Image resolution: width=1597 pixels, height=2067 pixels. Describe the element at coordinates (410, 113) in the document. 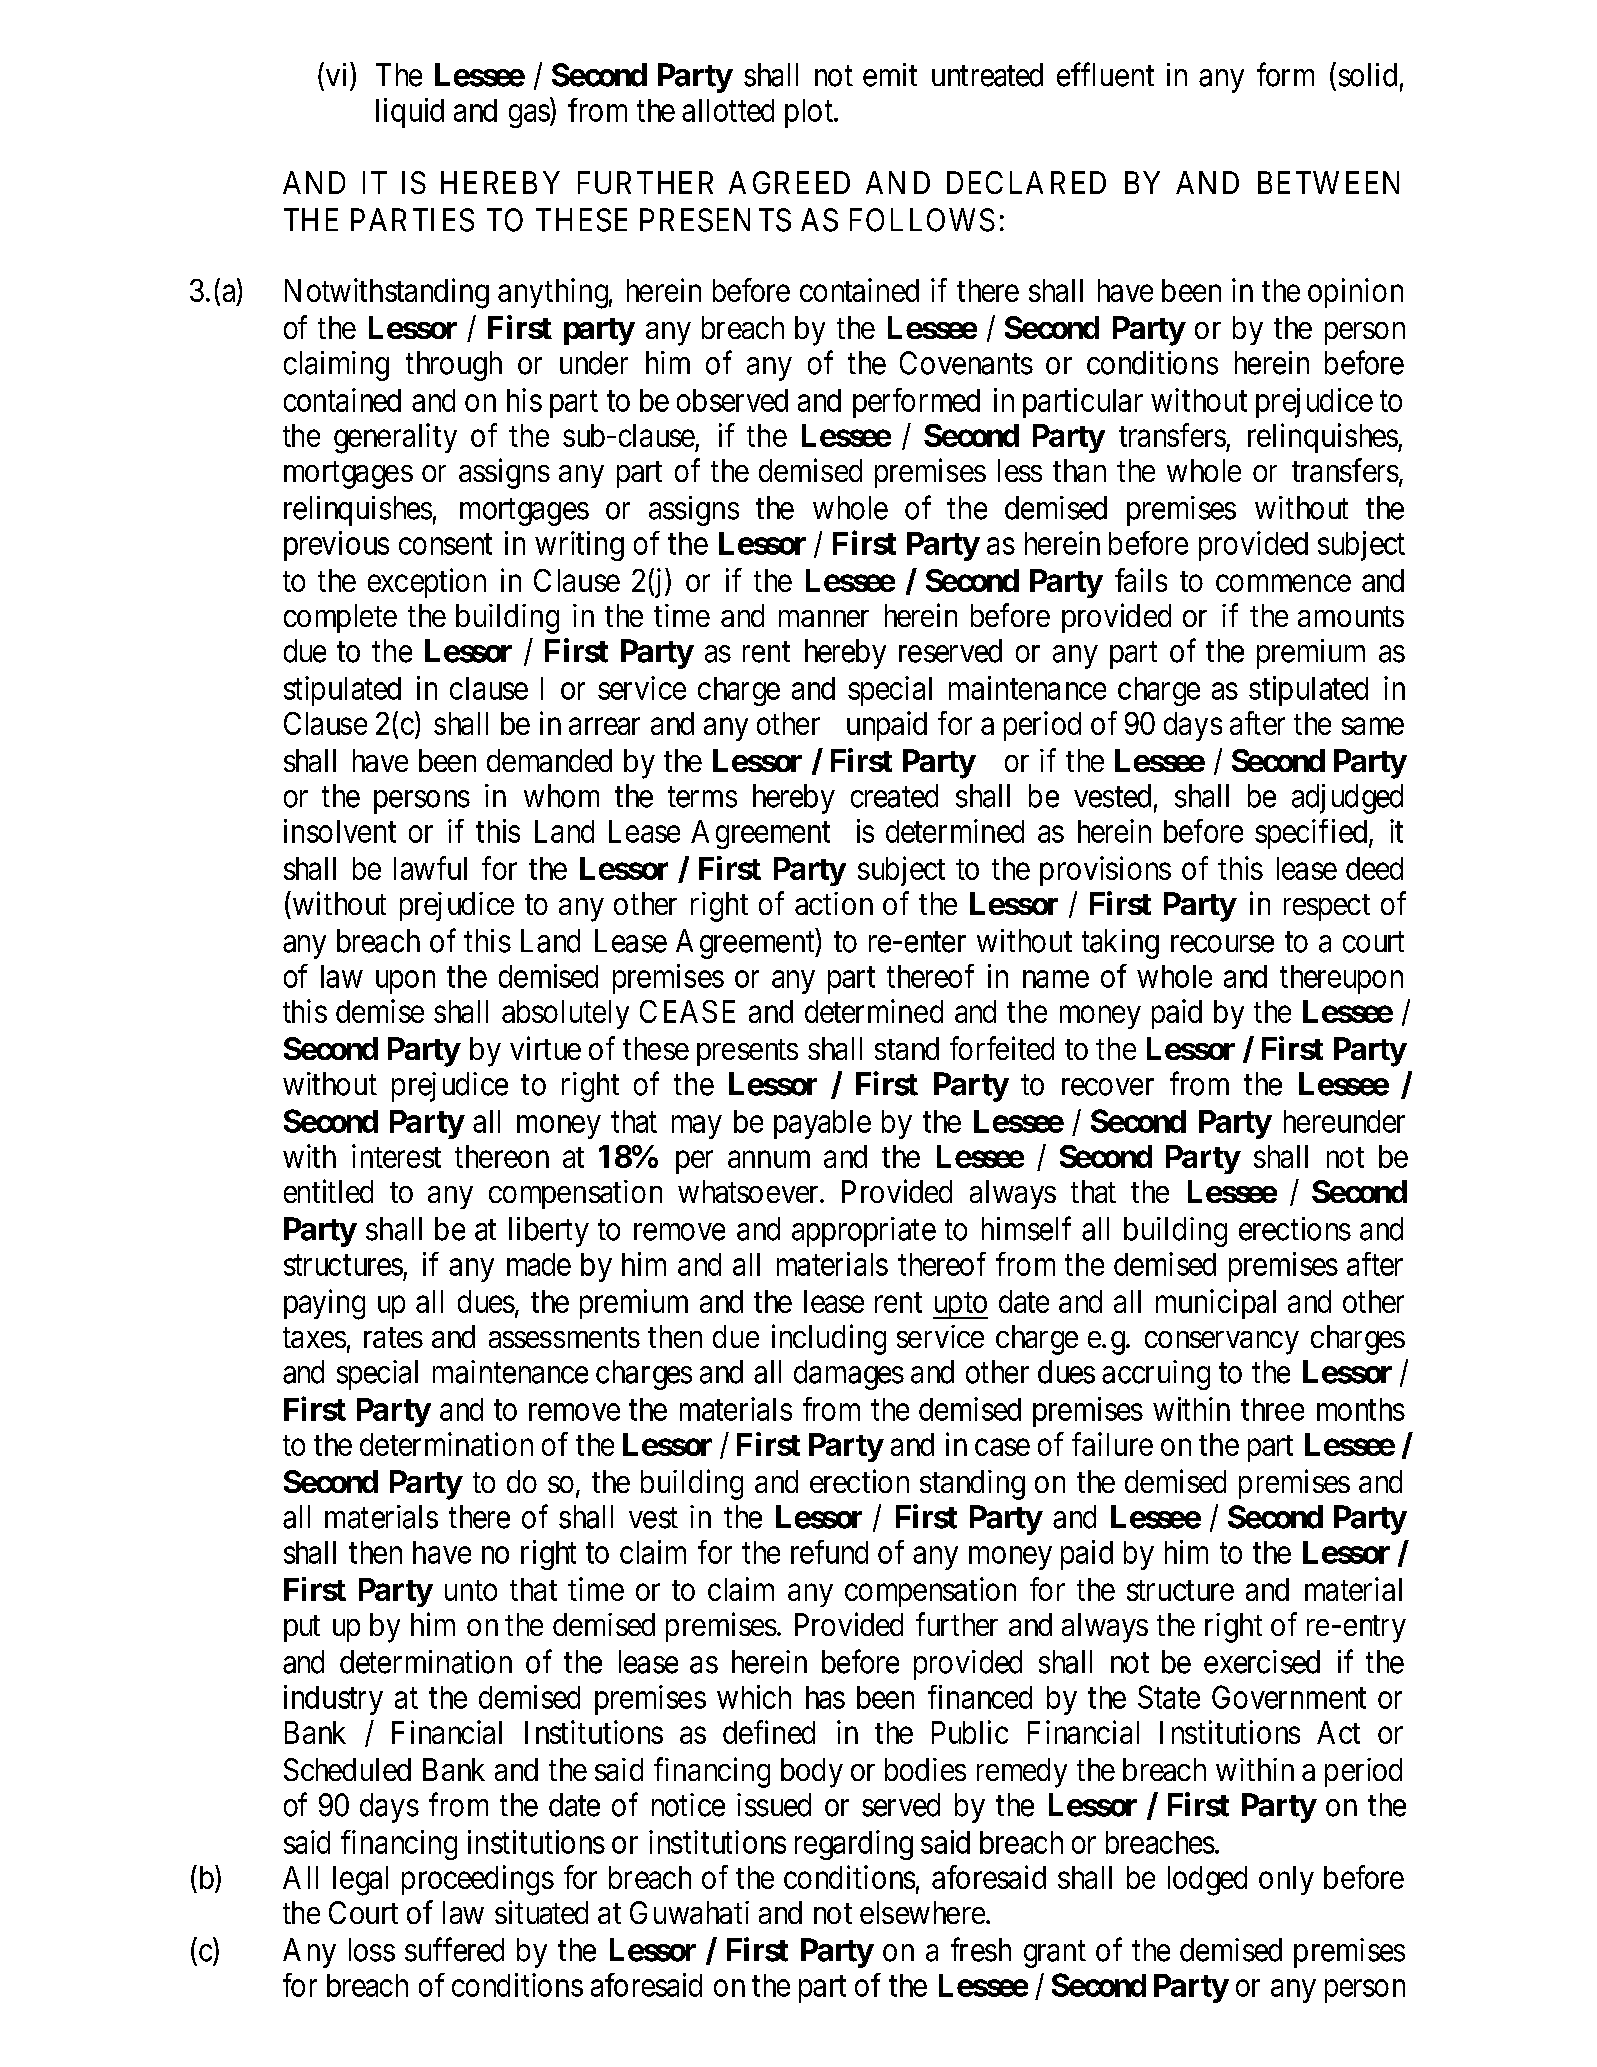

I see `liquid` at that location.
